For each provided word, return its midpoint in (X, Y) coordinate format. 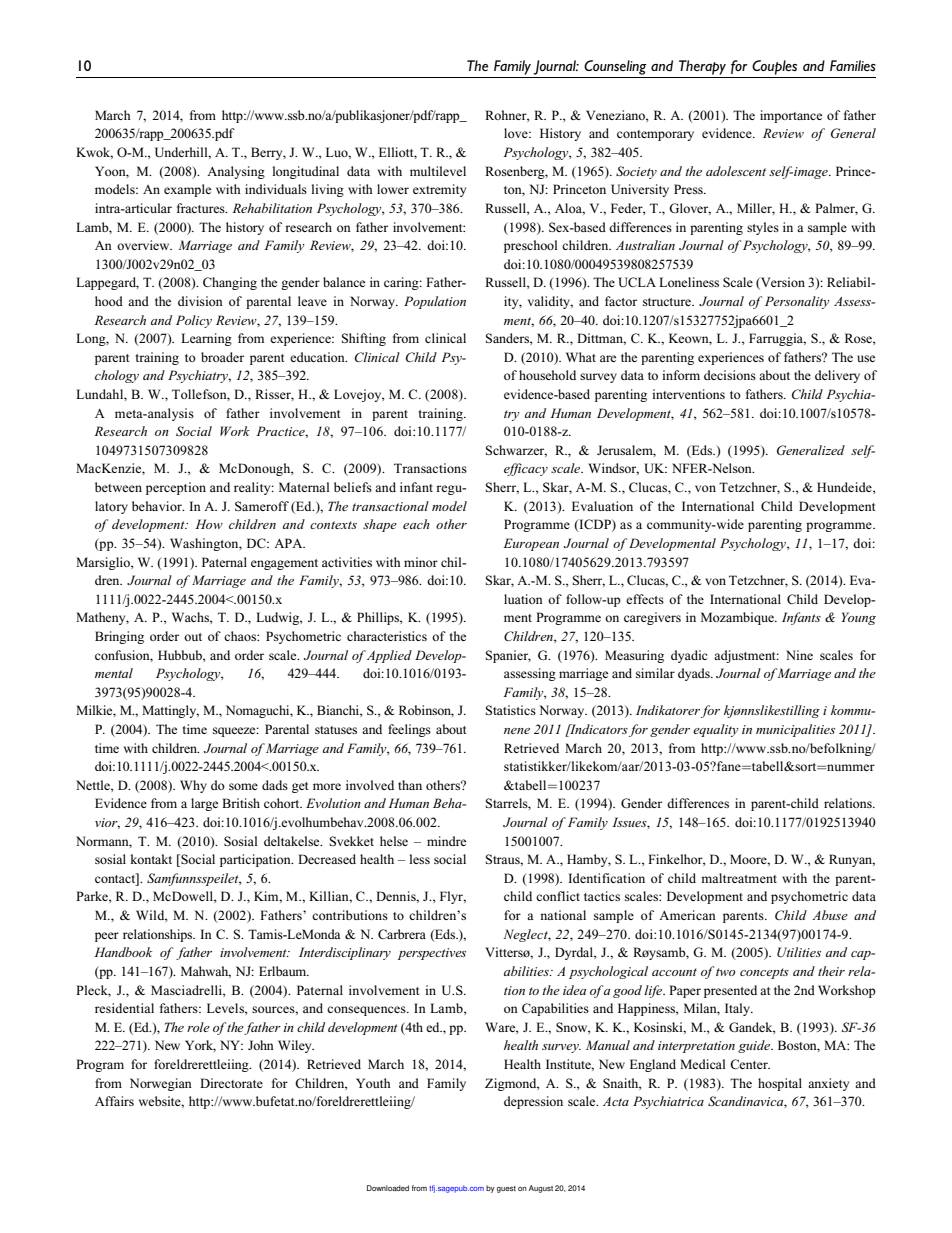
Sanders (508, 339)
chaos (241, 636)
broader (222, 357)
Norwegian (161, 1084)
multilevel (438, 171)
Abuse (830, 915)
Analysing (236, 172)
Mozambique (738, 618)
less (419, 859)
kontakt (151, 859)
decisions (730, 375)
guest (506, 1189)
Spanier (508, 656)
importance (791, 116)
